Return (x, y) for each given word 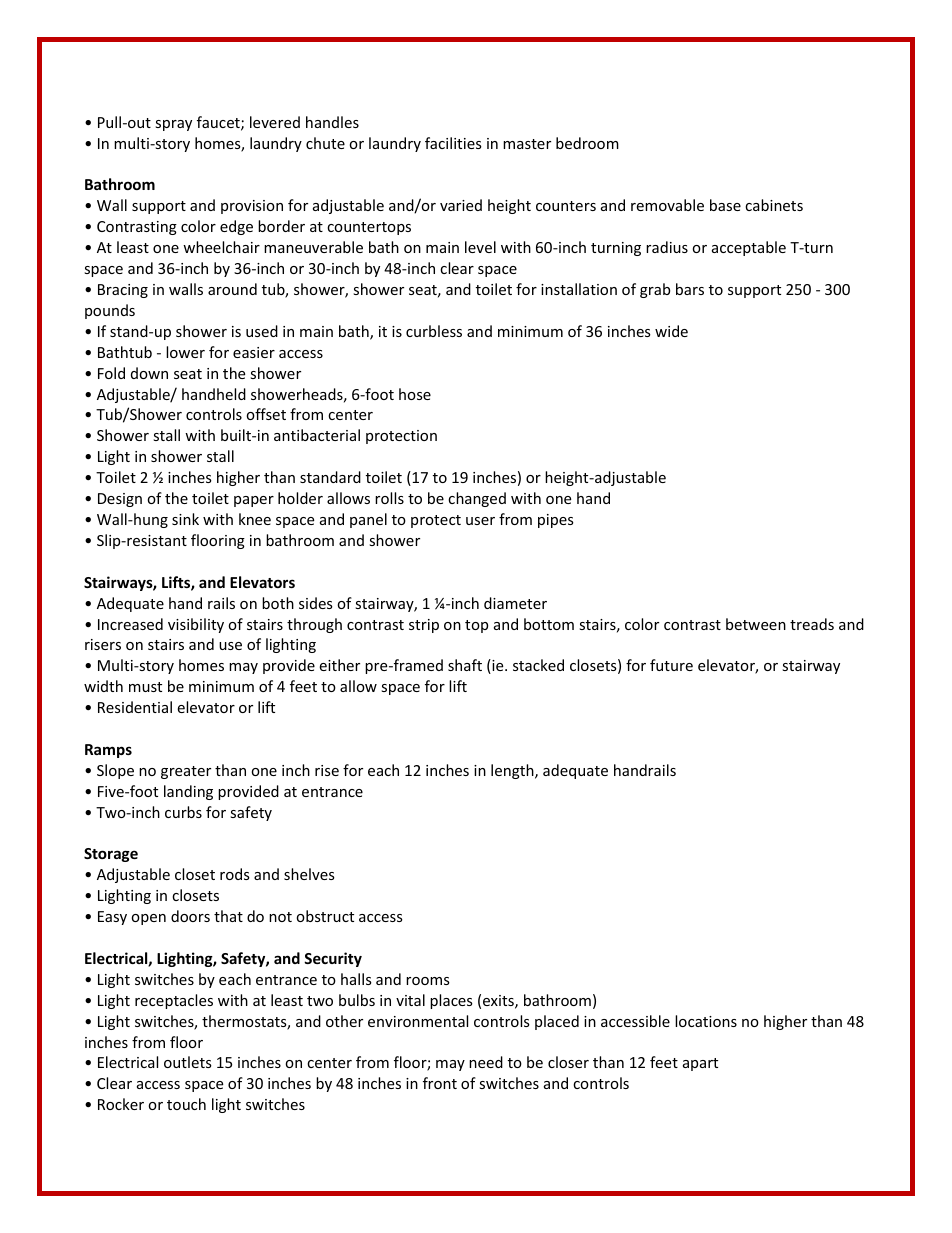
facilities (453, 143)
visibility (196, 625)
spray (173, 125)
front (440, 1083)
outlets (188, 1062)
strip (424, 626)
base (725, 205)
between (756, 624)
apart (700, 1064)
